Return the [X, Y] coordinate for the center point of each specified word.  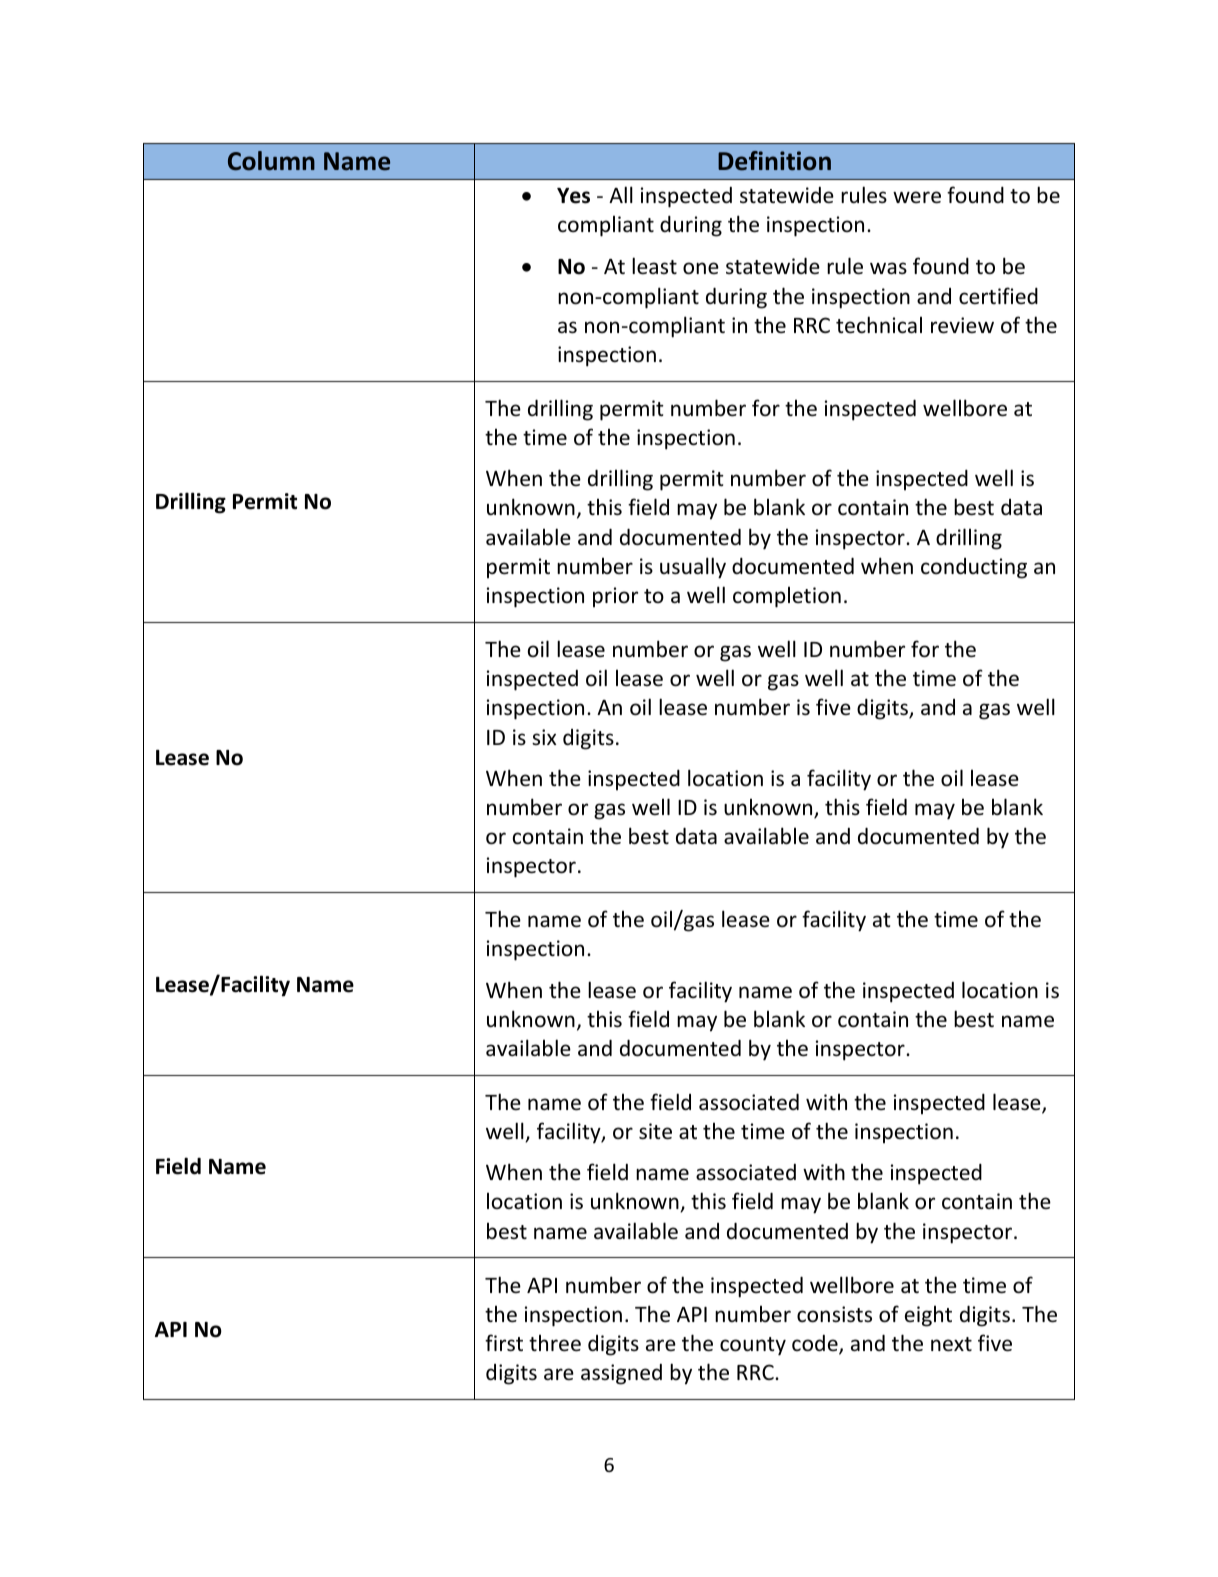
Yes [573, 196]
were [917, 197]
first [504, 1343]
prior [615, 597]
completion [787, 597]
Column [271, 161]
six [544, 737]
